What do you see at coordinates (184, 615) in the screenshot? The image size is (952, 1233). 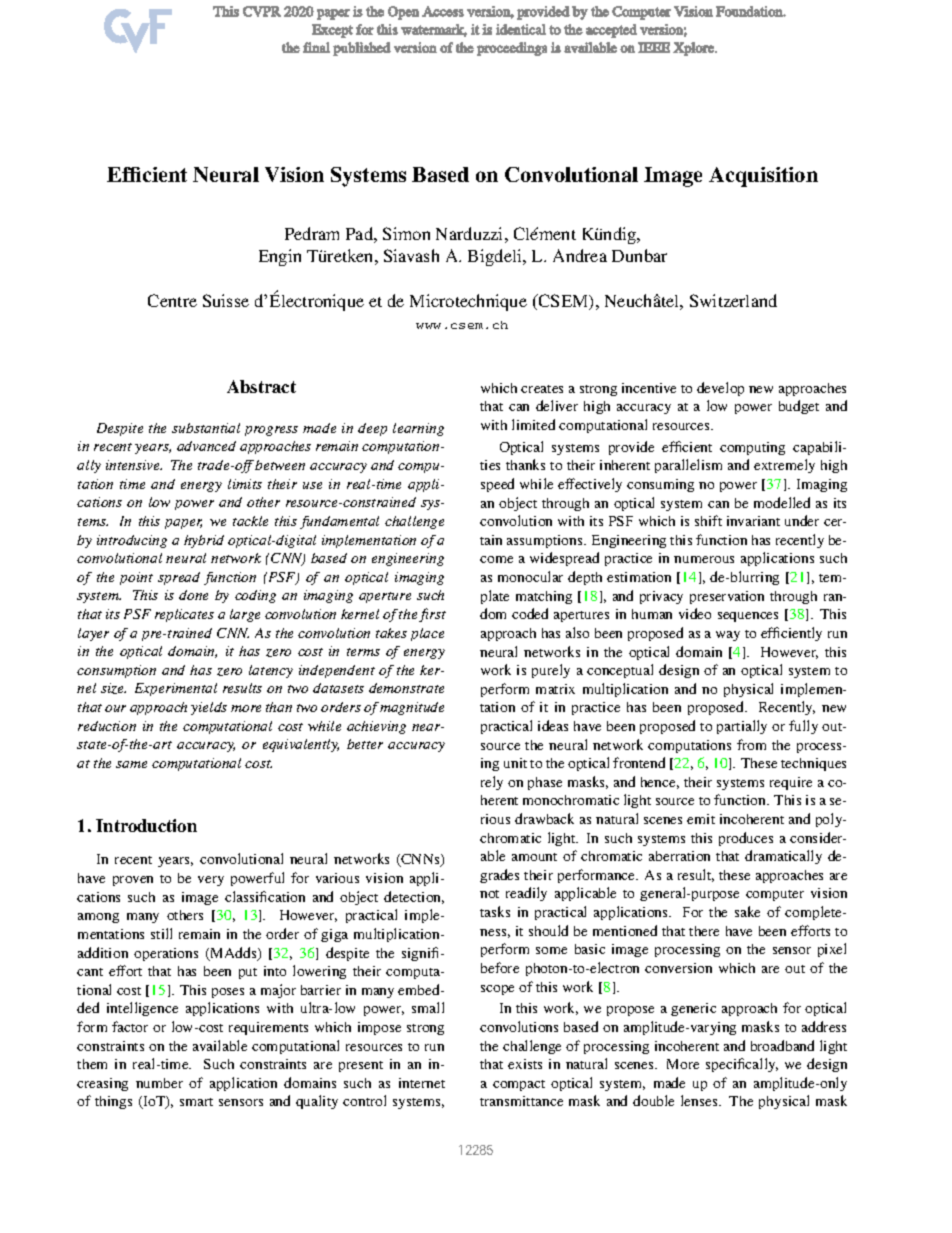 I see `replicates` at bounding box center [184, 615].
